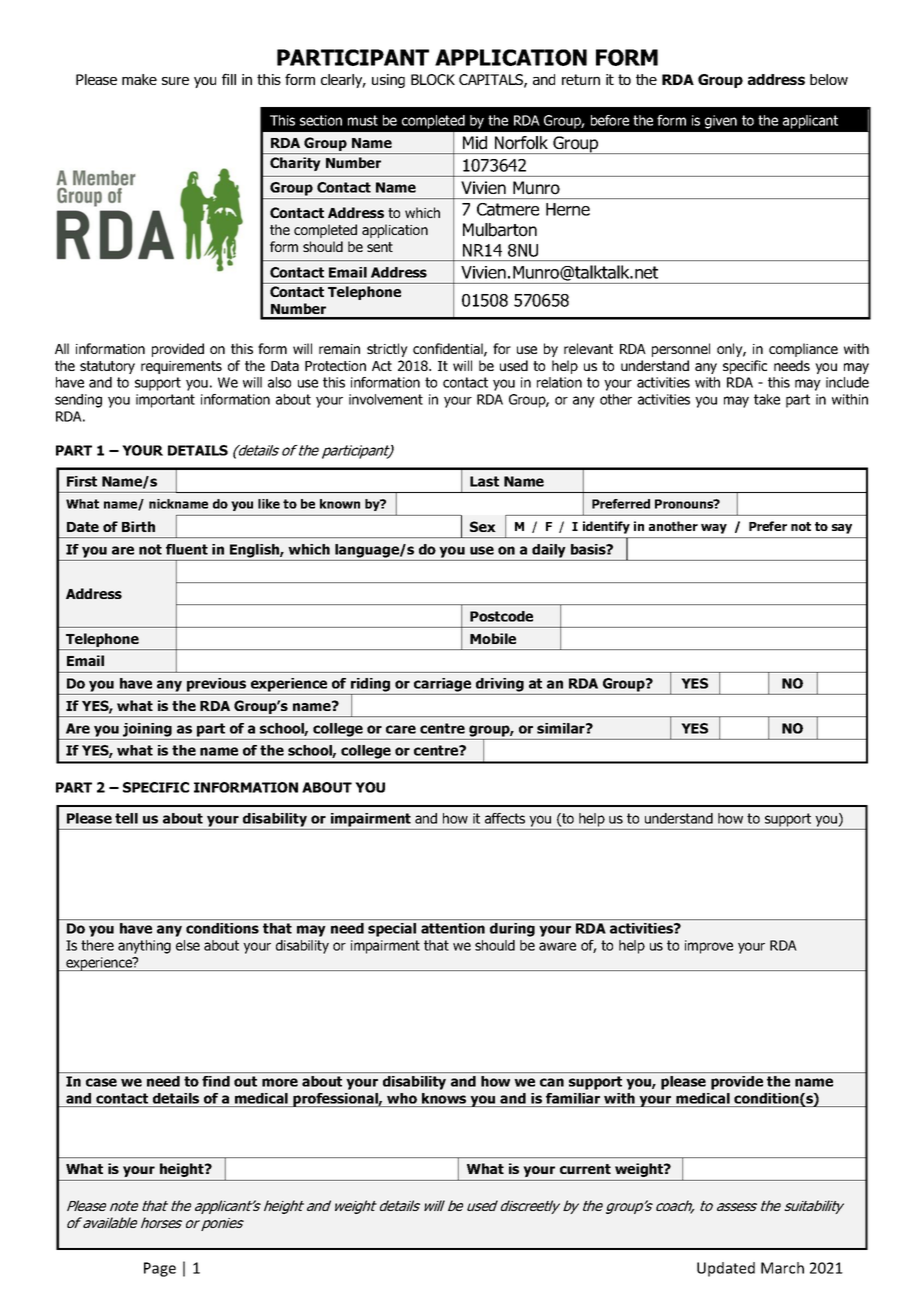 This screenshot has width=924, height=1308. Describe the element at coordinates (709, 947) in the screenshot. I see `improve` at that location.
